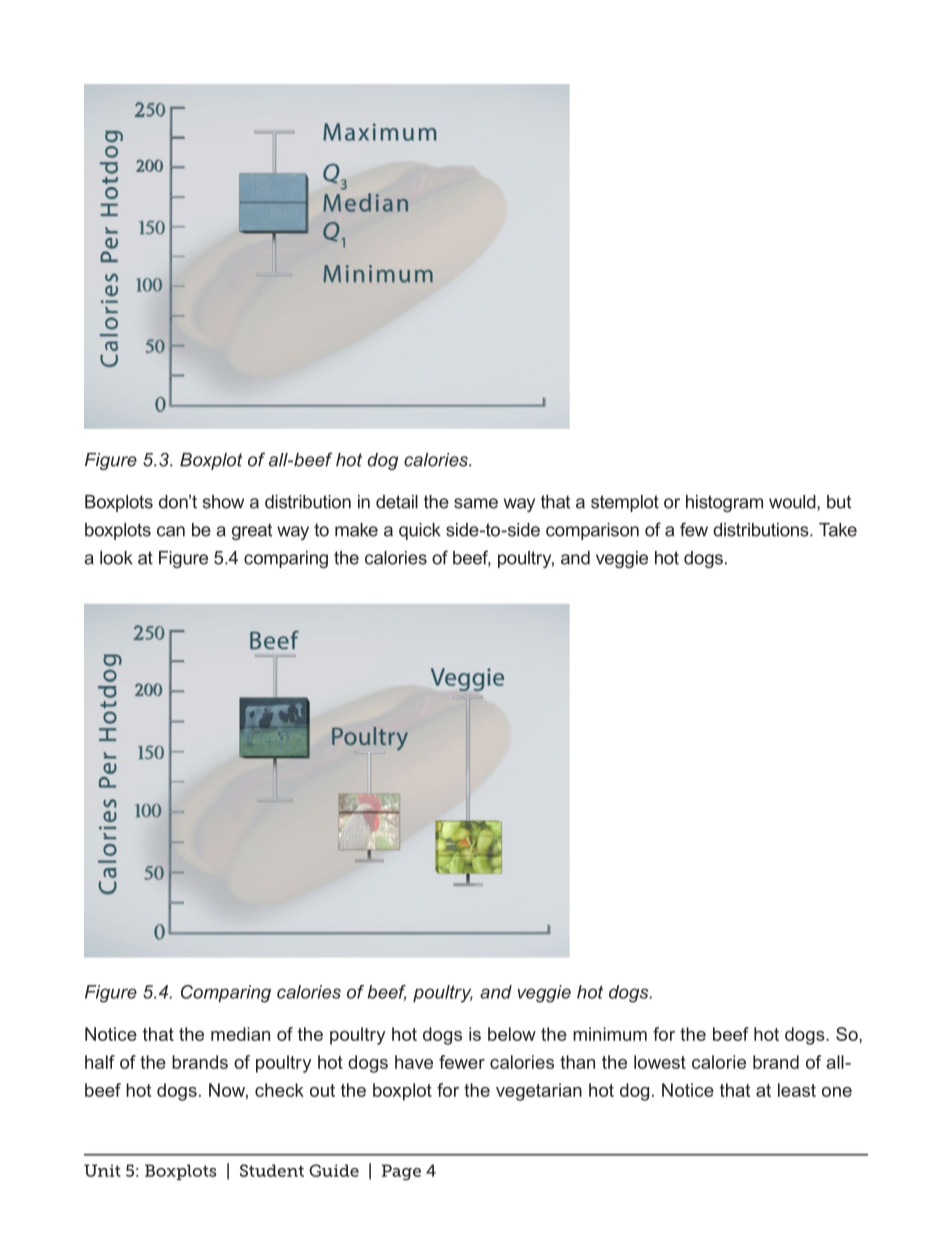 The height and width of the image is (1233, 952). I want to click on below, so click(512, 1034).
